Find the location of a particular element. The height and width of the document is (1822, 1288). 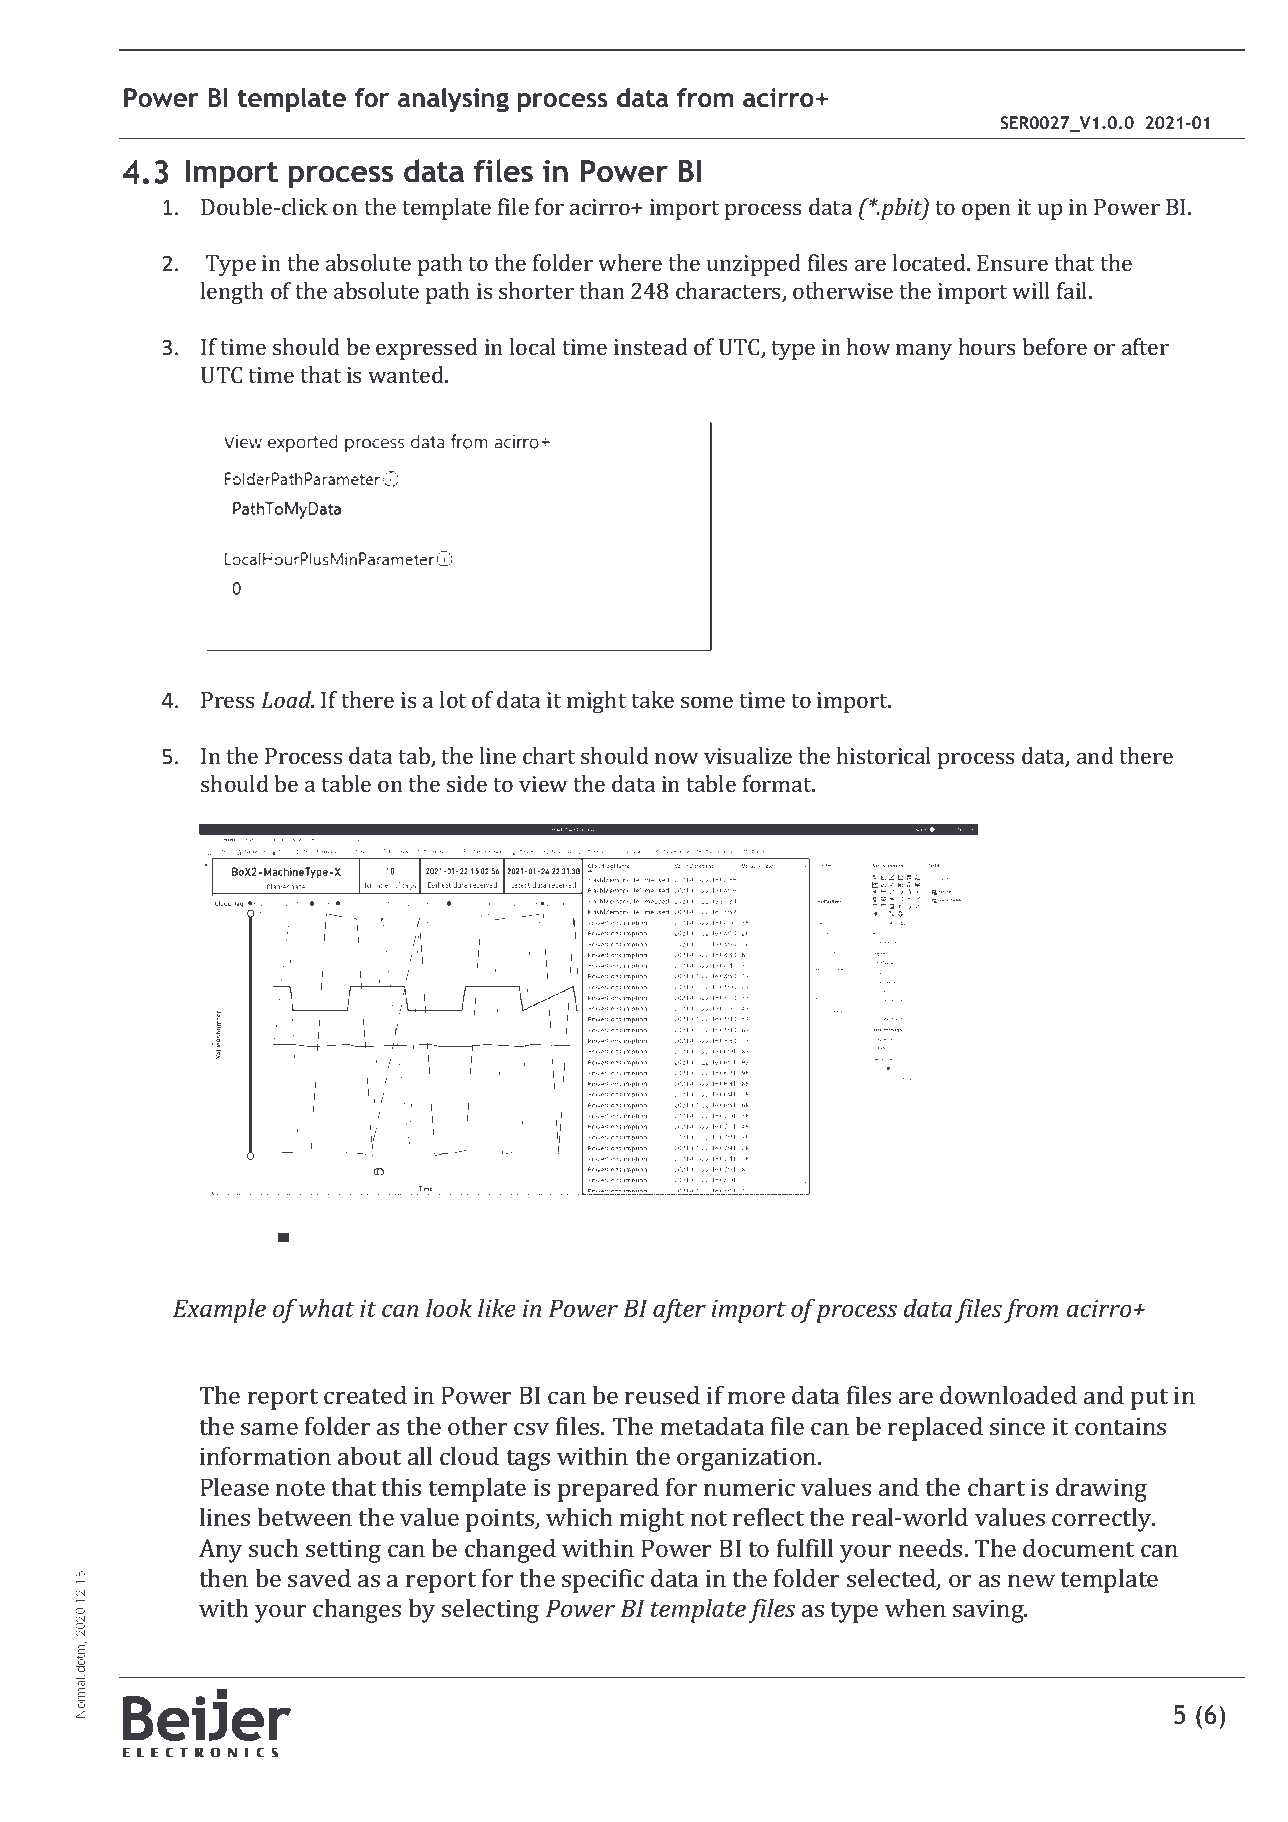

put is located at coordinates (1149, 1399).
